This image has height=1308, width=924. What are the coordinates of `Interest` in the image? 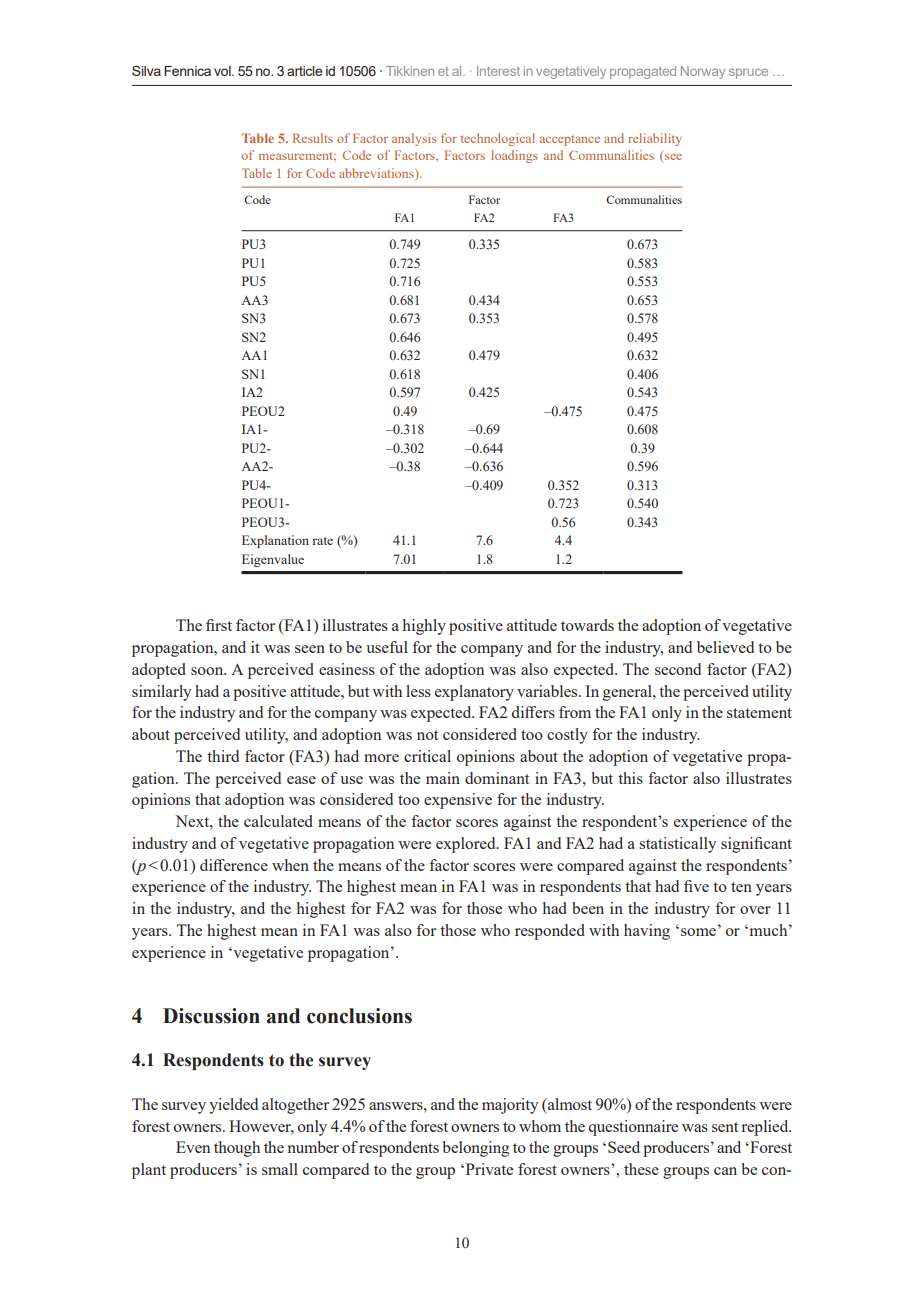 It's located at (498, 71).
